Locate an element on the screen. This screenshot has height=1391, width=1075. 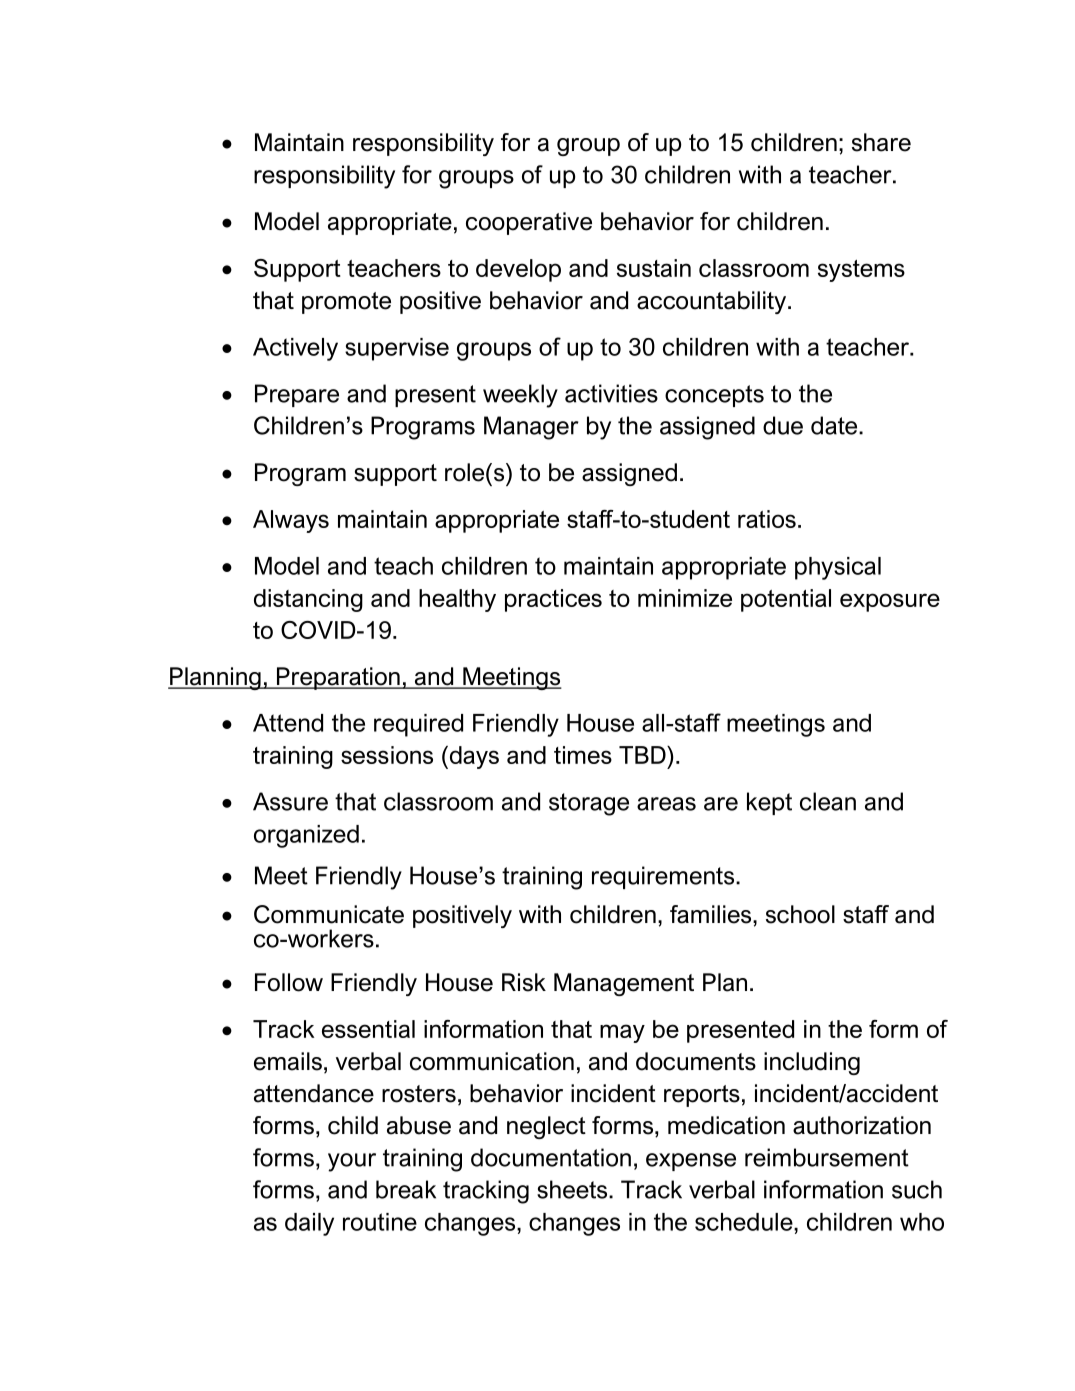
cooperative is located at coordinates (529, 223).
